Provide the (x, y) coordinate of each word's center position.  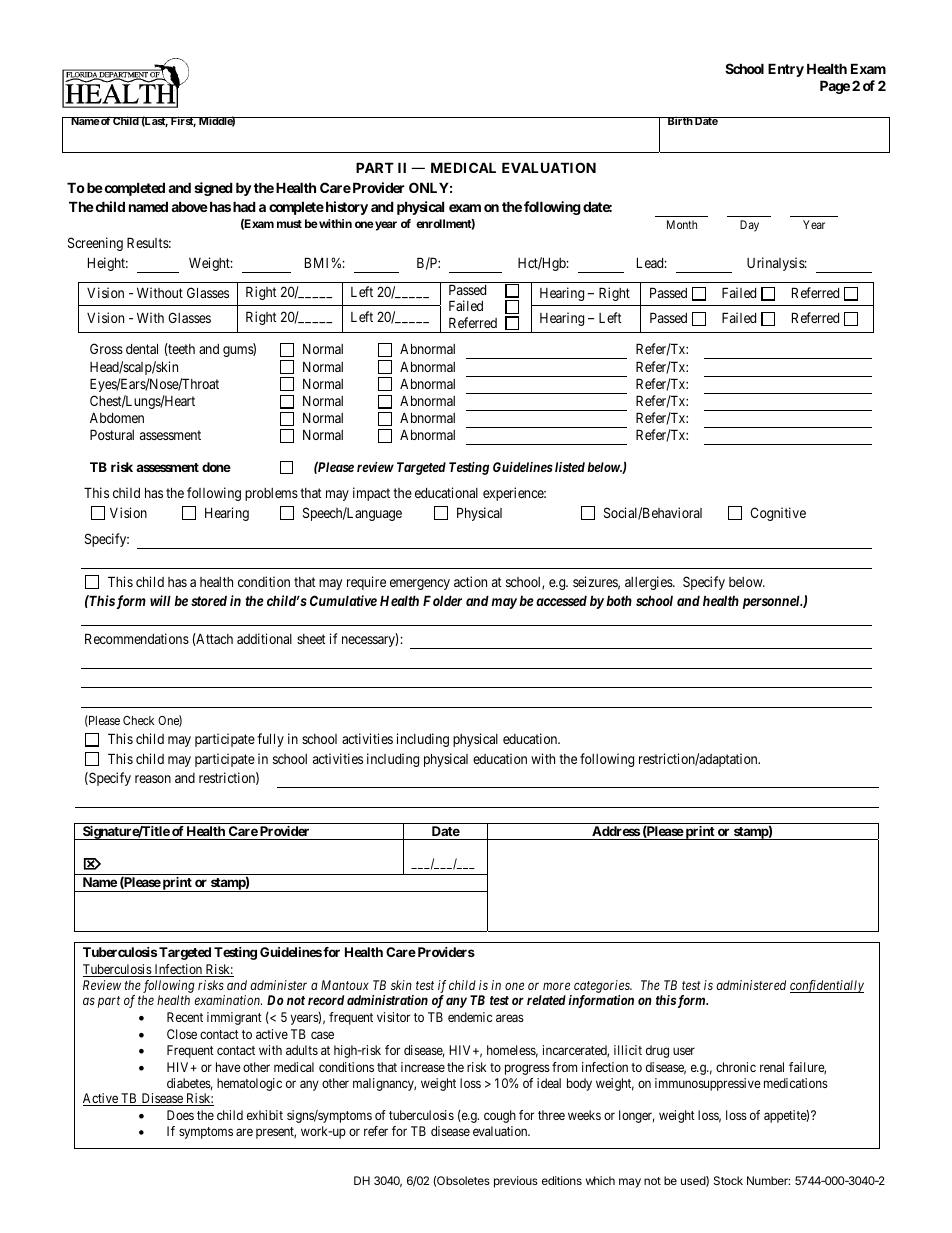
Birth (679, 121)
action (470, 581)
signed (213, 189)
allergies (649, 583)
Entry (786, 70)
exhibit (265, 1115)
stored (209, 601)
